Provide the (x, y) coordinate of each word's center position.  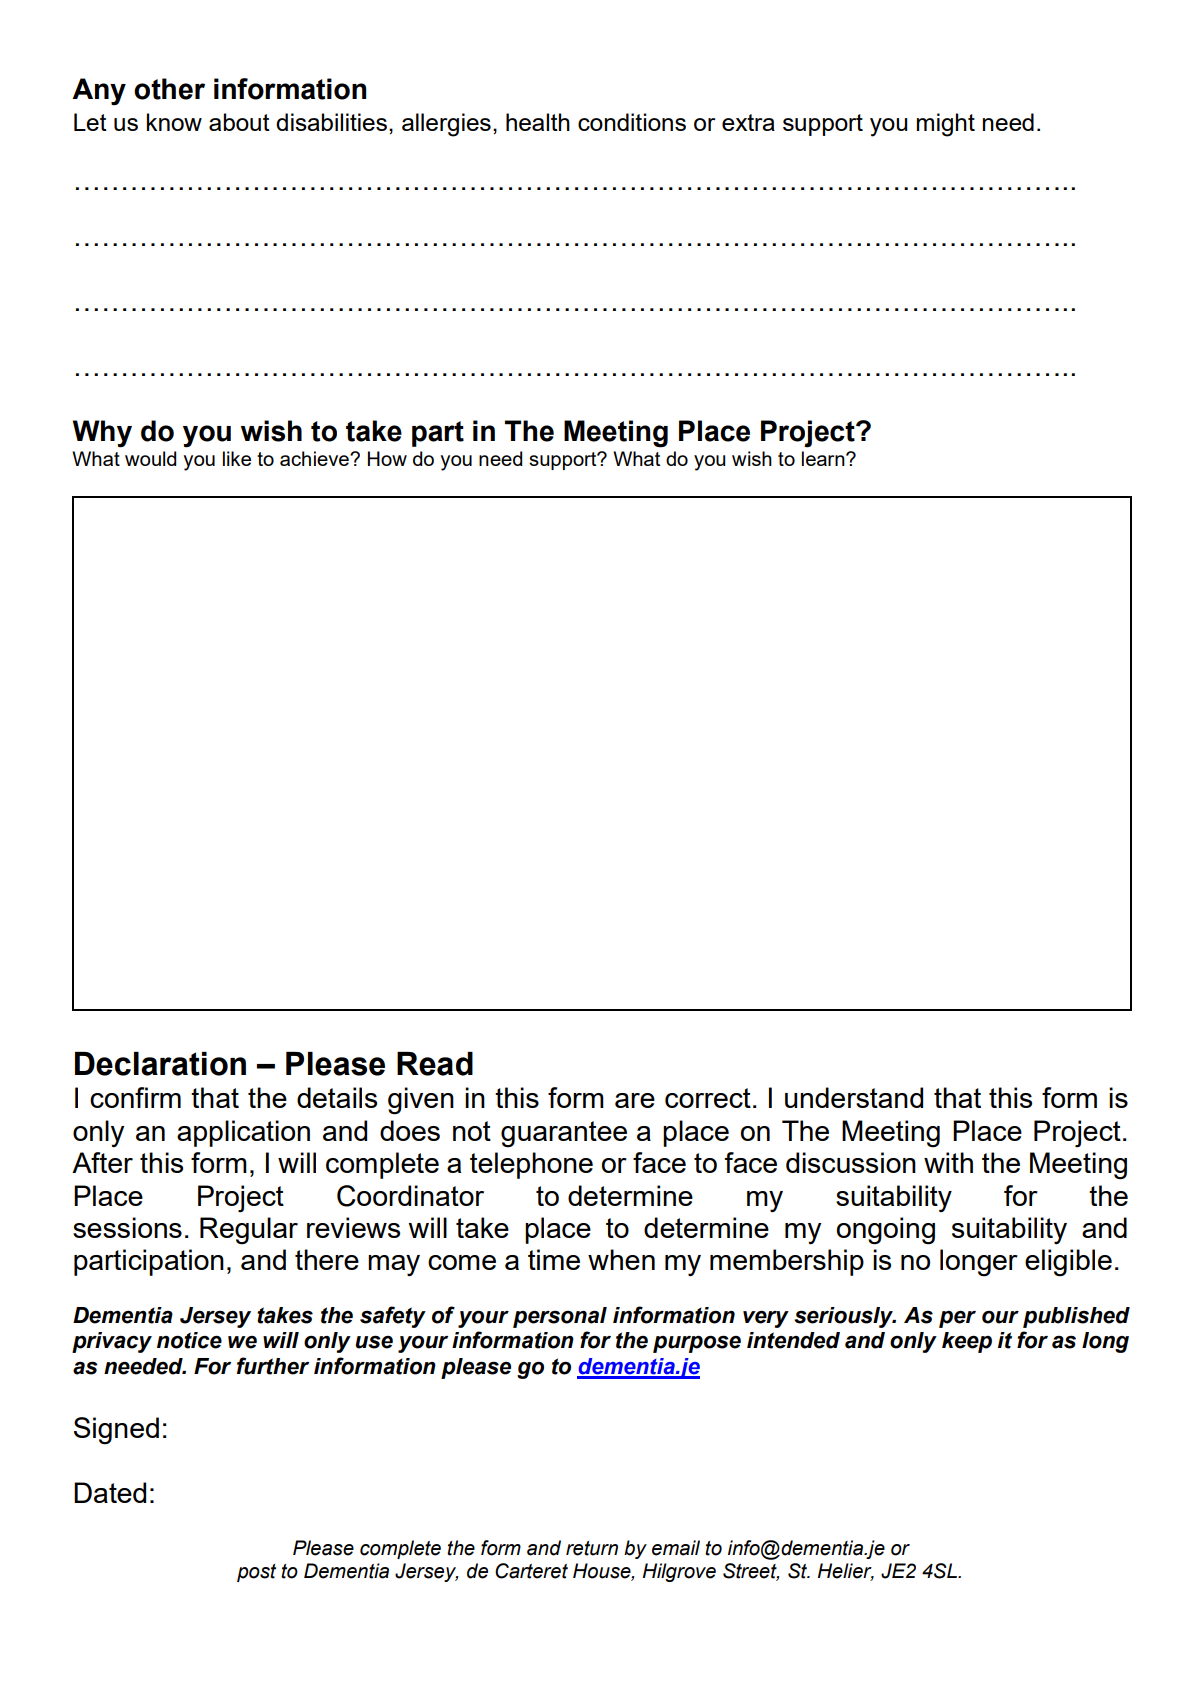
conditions (632, 122)
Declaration (160, 1064)
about (239, 122)
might (946, 125)
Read (435, 1064)
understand (854, 1097)
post (256, 1573)
